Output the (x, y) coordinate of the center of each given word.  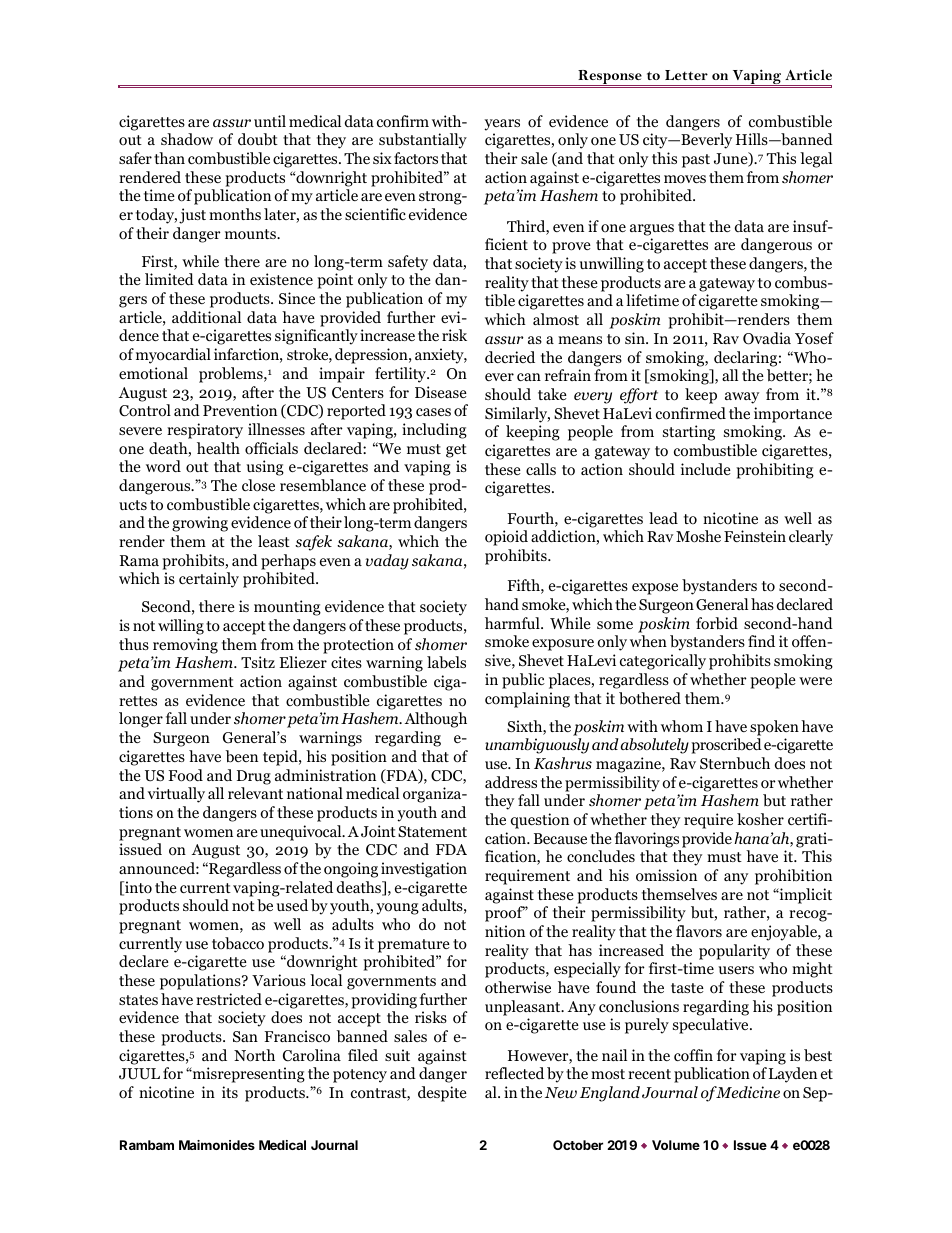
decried (510, 357)
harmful (513, 623)
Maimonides (217, 1145)
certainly (209, 580)
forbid (717, 623)
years (502, 125)
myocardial (173, 356)
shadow (187, 139)
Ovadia (767, 338)
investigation (424, 870)
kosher (760, 819)
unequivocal (302, 833)
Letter (686, 75)
